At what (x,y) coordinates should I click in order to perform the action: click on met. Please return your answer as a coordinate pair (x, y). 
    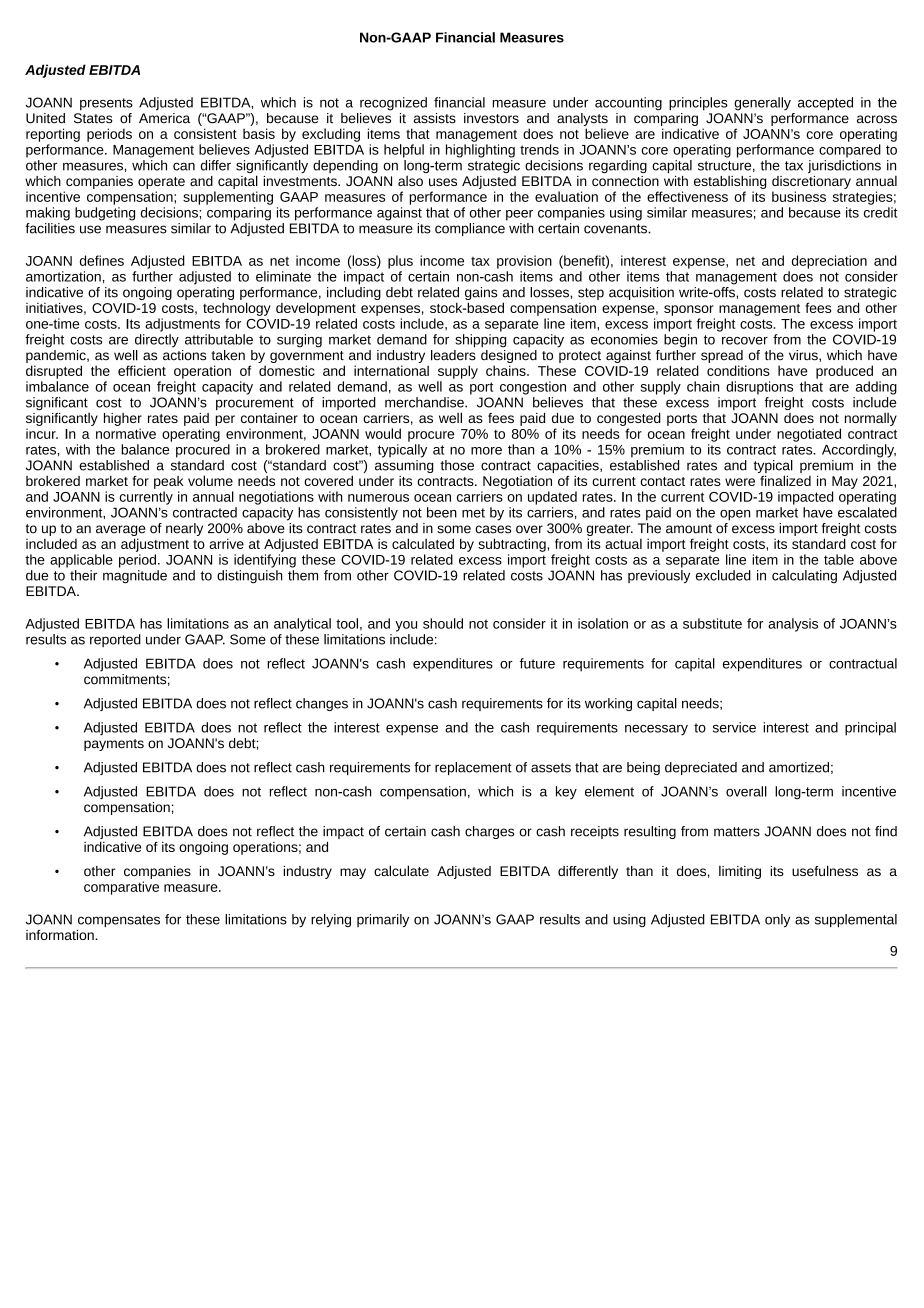
    Looking at the image, I should click on (473, 513).
